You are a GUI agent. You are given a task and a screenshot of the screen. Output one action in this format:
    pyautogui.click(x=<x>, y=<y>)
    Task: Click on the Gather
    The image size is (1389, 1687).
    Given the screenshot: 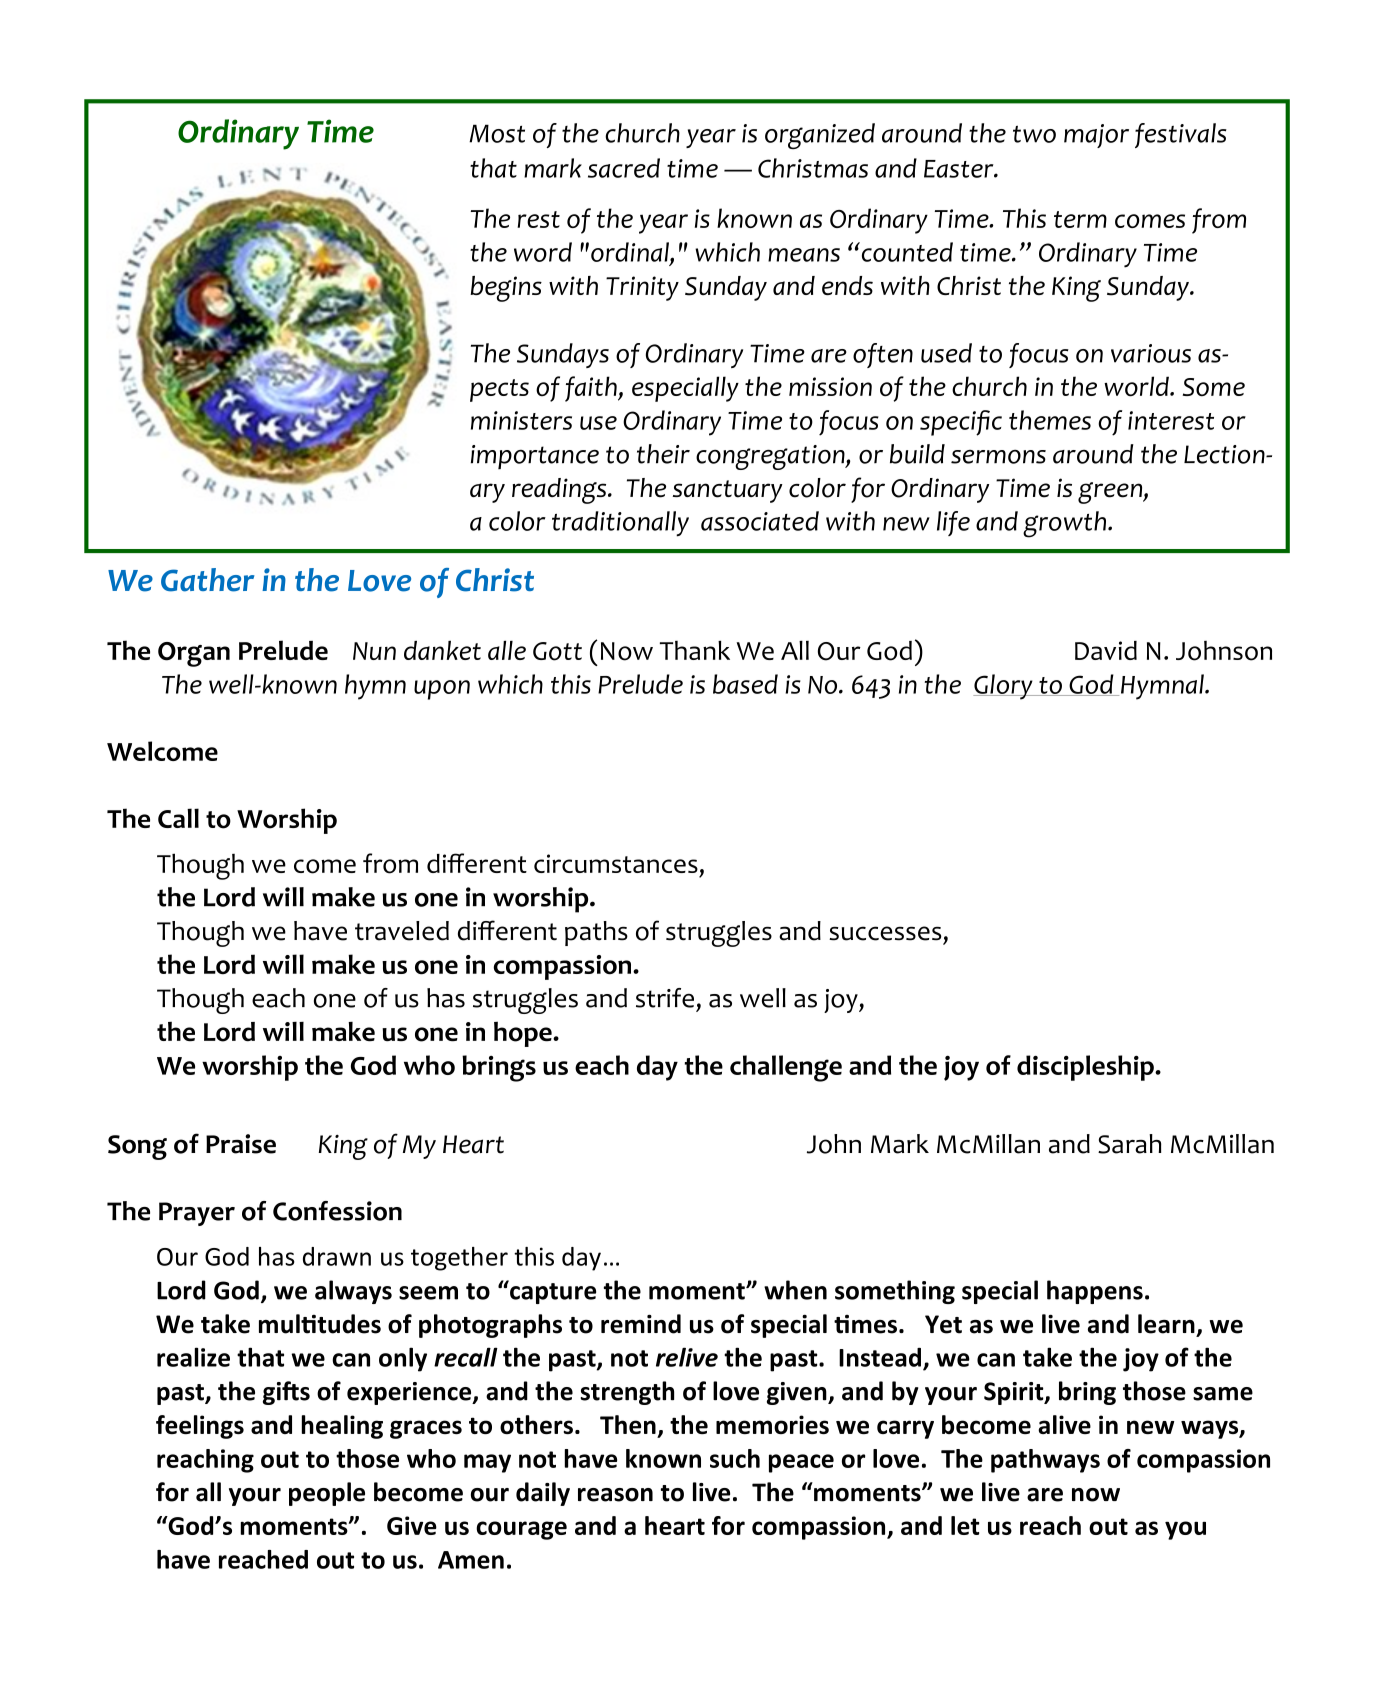 What is the action you would take?
    pyautogui.click(x=208, y=580)
